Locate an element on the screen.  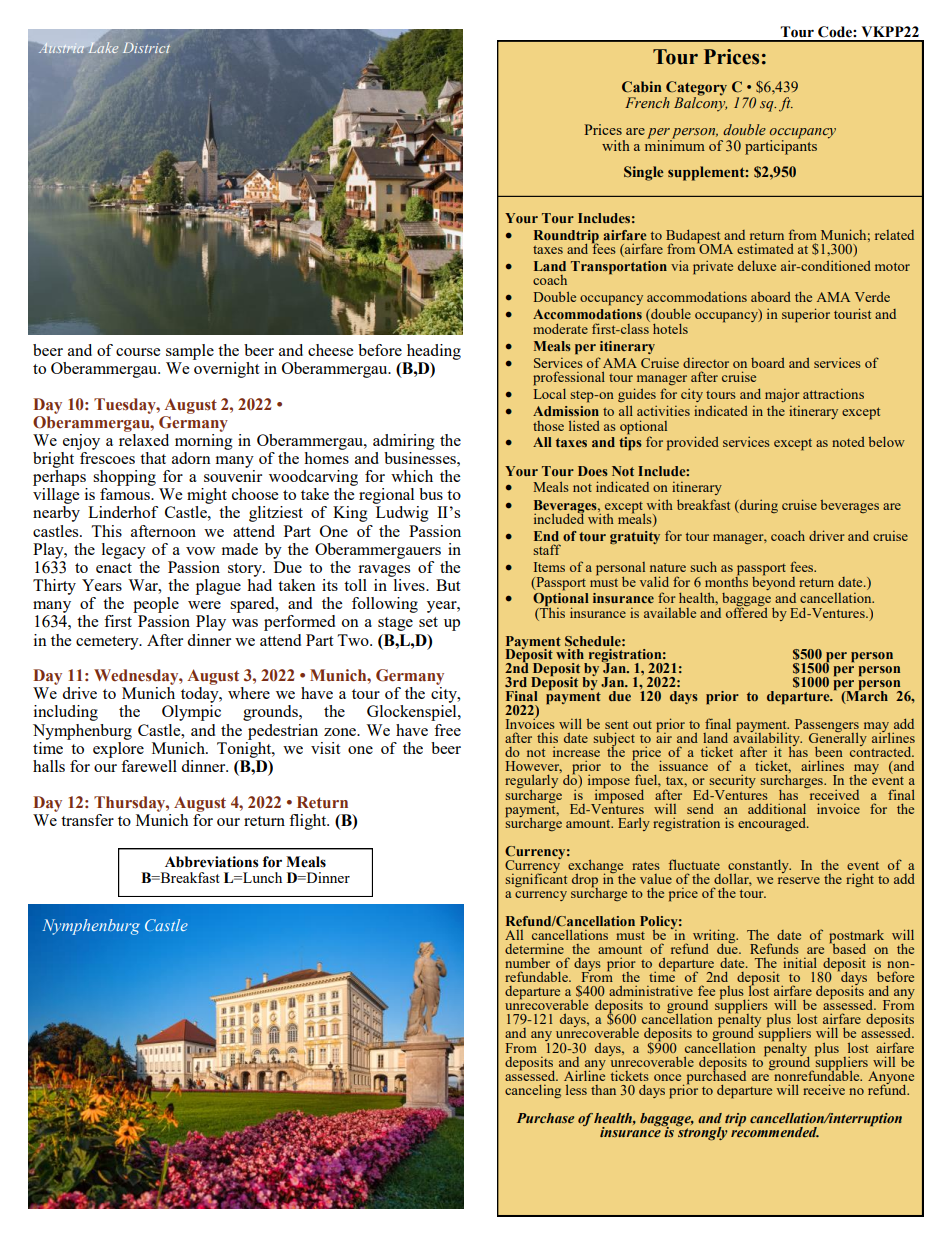
Abbreviations is located at coordinates (212, 862).
